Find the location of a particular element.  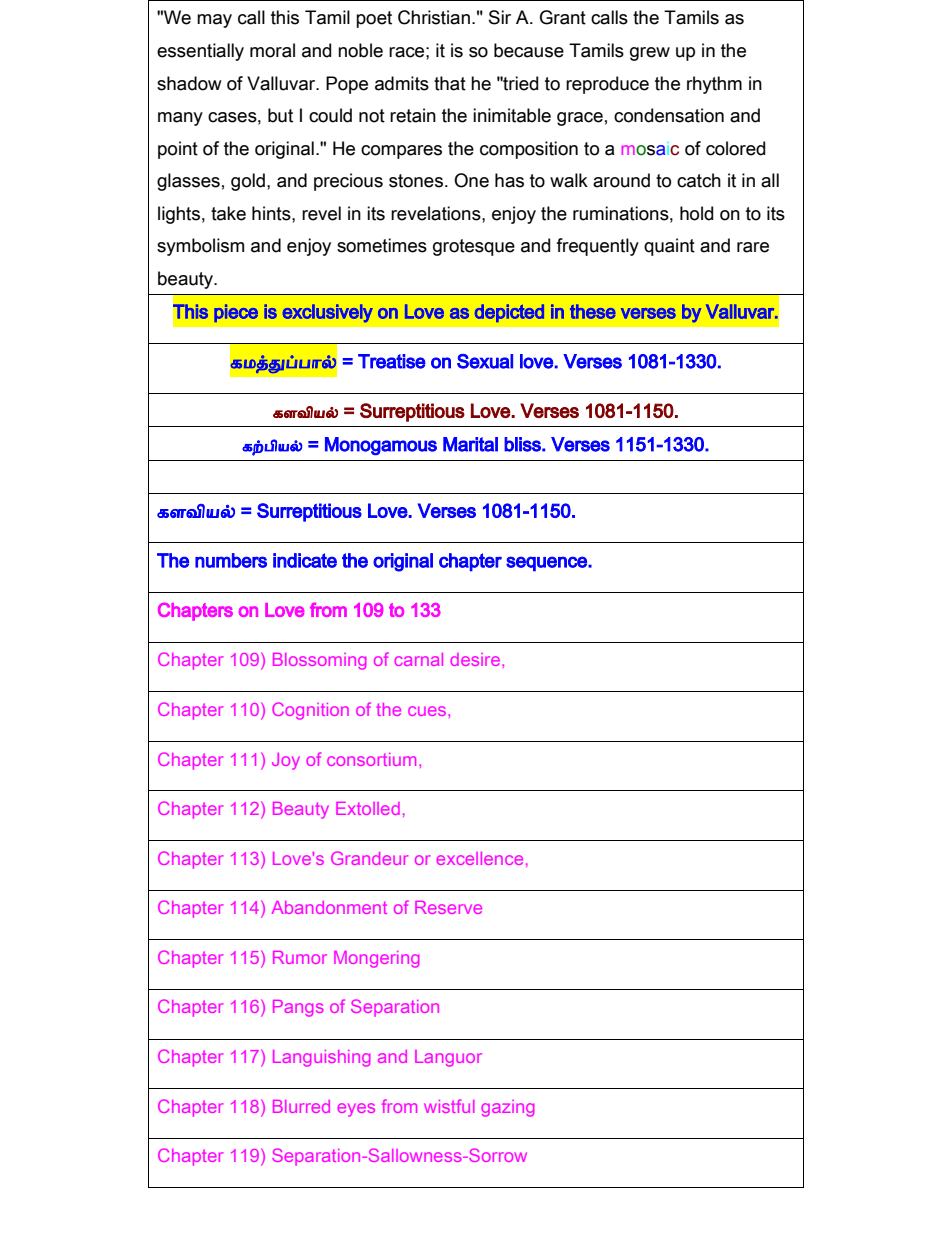

moral is located at coordinates (272, 50).
